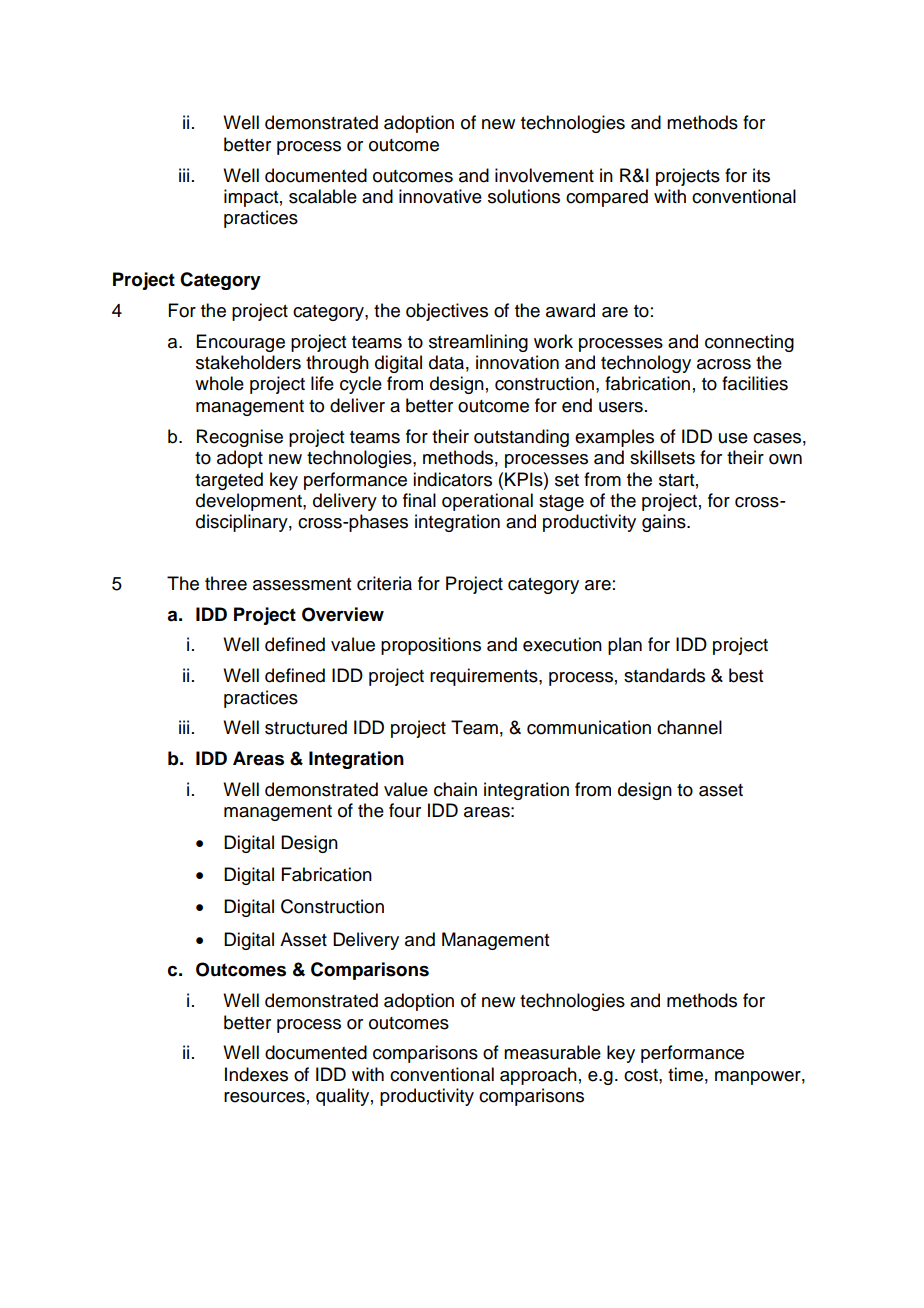 Image resolution: width=924 pixels, height=1308 pixels. I want to click on Overview, so click(343, 614).
